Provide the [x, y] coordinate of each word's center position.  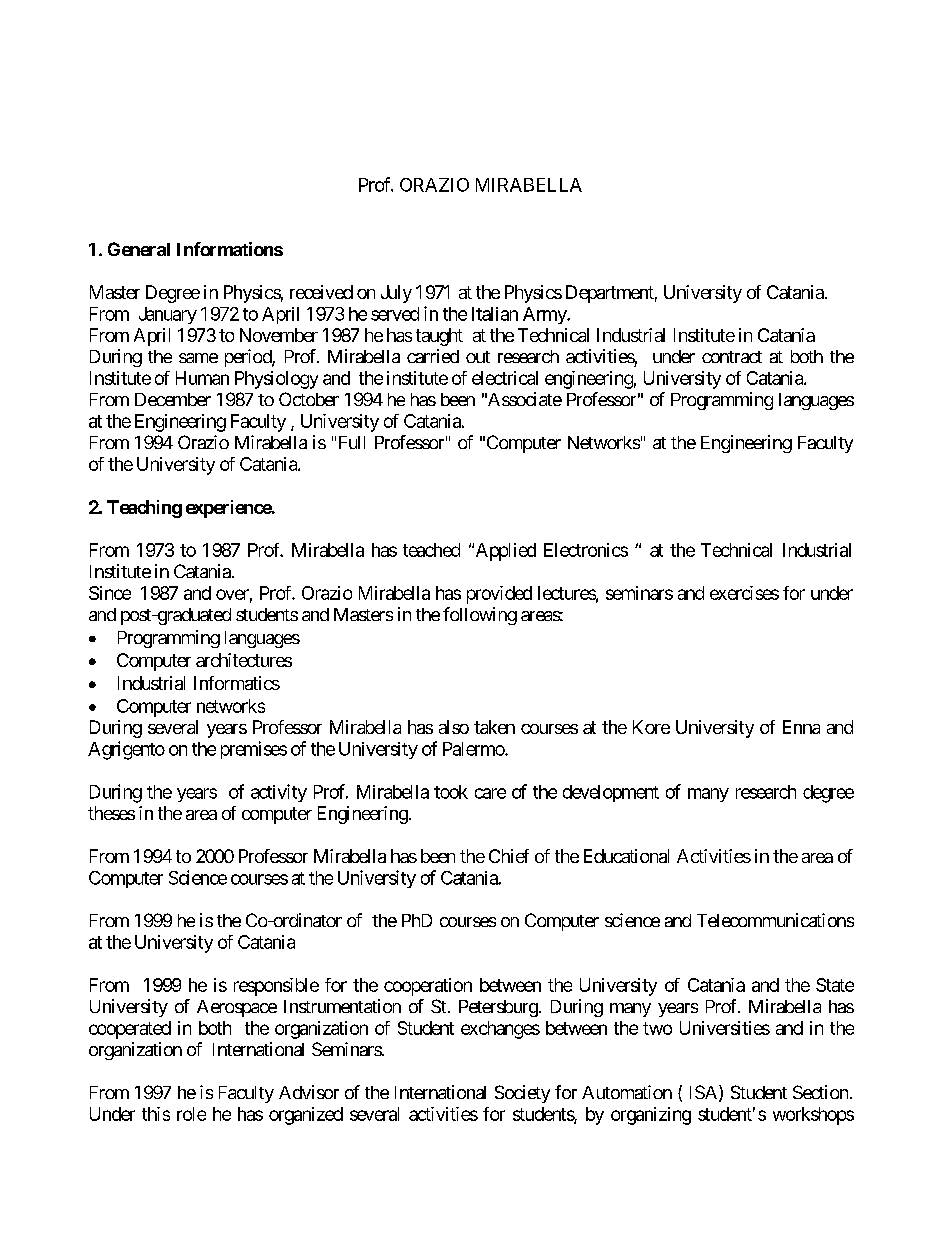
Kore [651, 727]
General [139, 249]
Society [522, 1094]
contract [732, 357]
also [454, 727]
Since [110, 593]
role [191, 1114]
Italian [495, 314]
